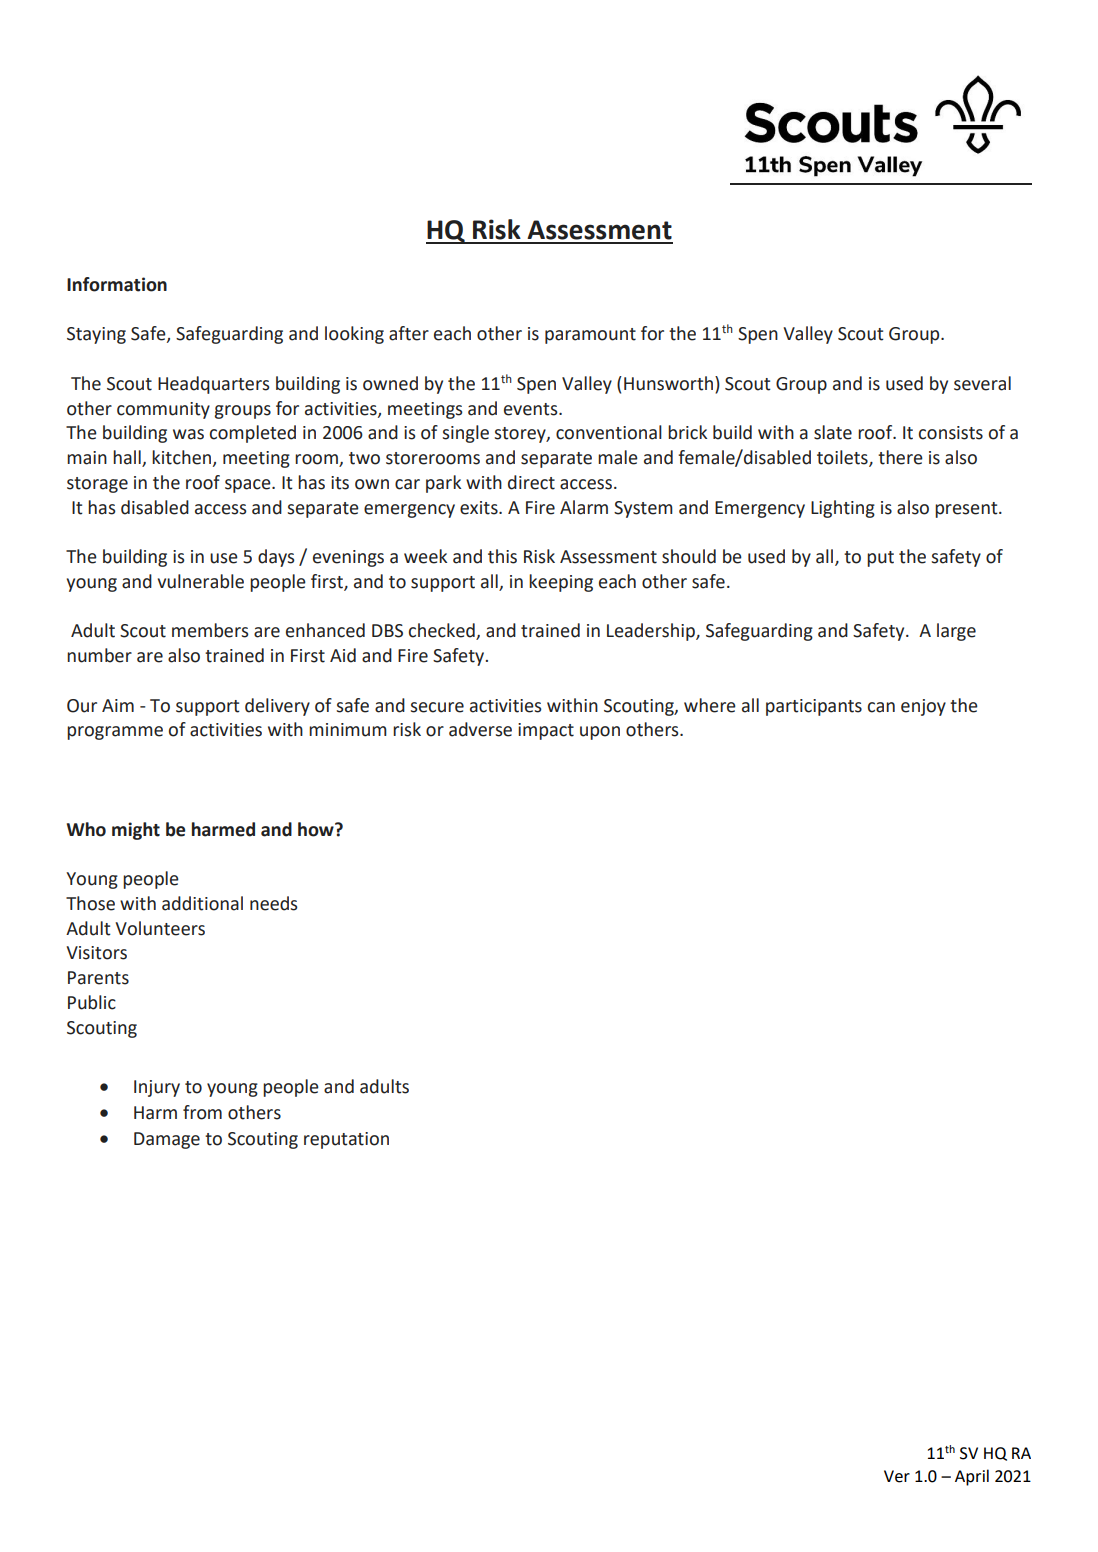 The height and width of the image is (1552, 1098). What do you see at coordinates (546, 731) in the image?
I see `impact` at bounding box center [546, 731].
